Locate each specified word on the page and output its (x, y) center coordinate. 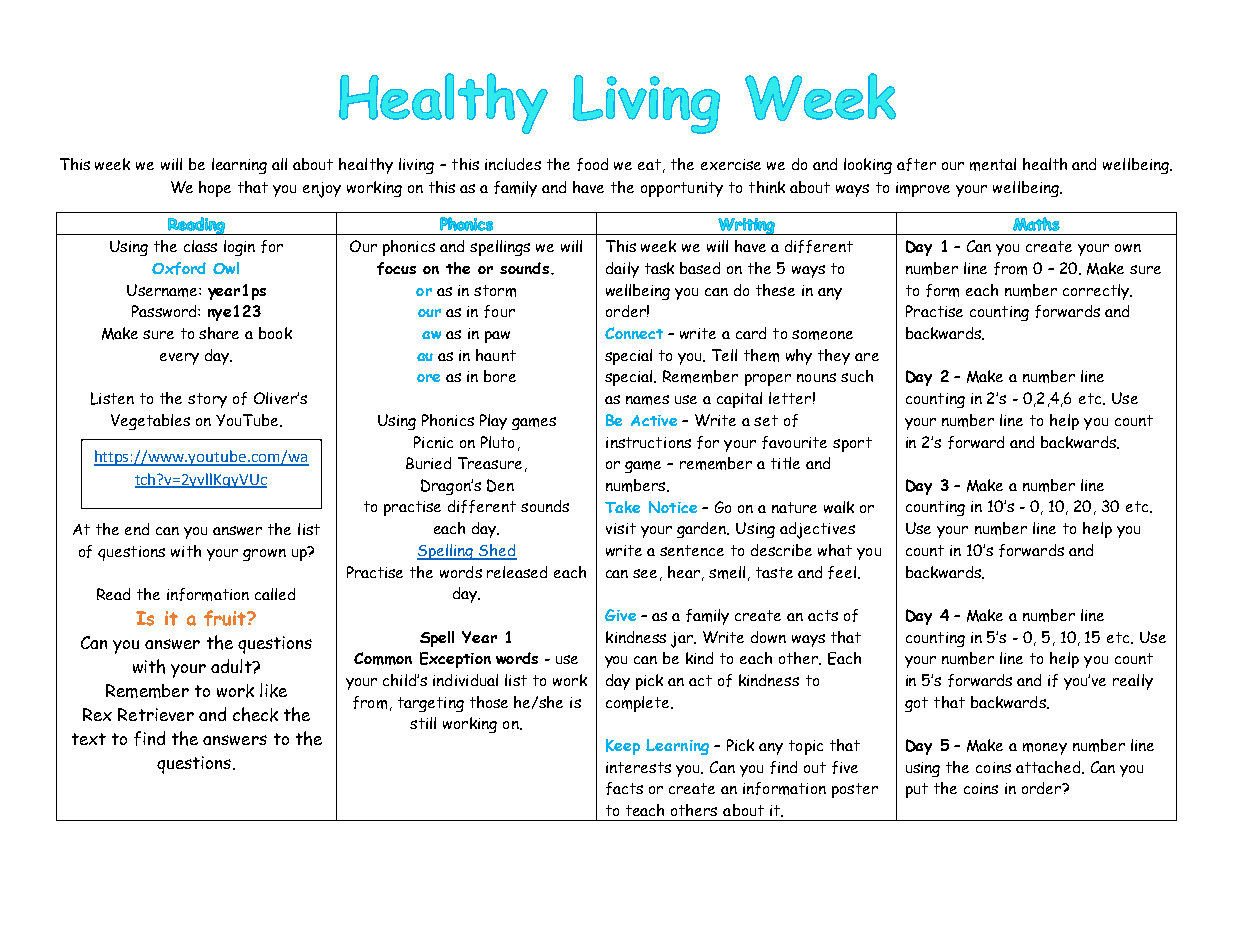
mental (993, 164)
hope (215, 189)
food (592, 164)
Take (622, 507)
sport (852, 444)
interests (638, 767)
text (89, 739)
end (137, 529)
